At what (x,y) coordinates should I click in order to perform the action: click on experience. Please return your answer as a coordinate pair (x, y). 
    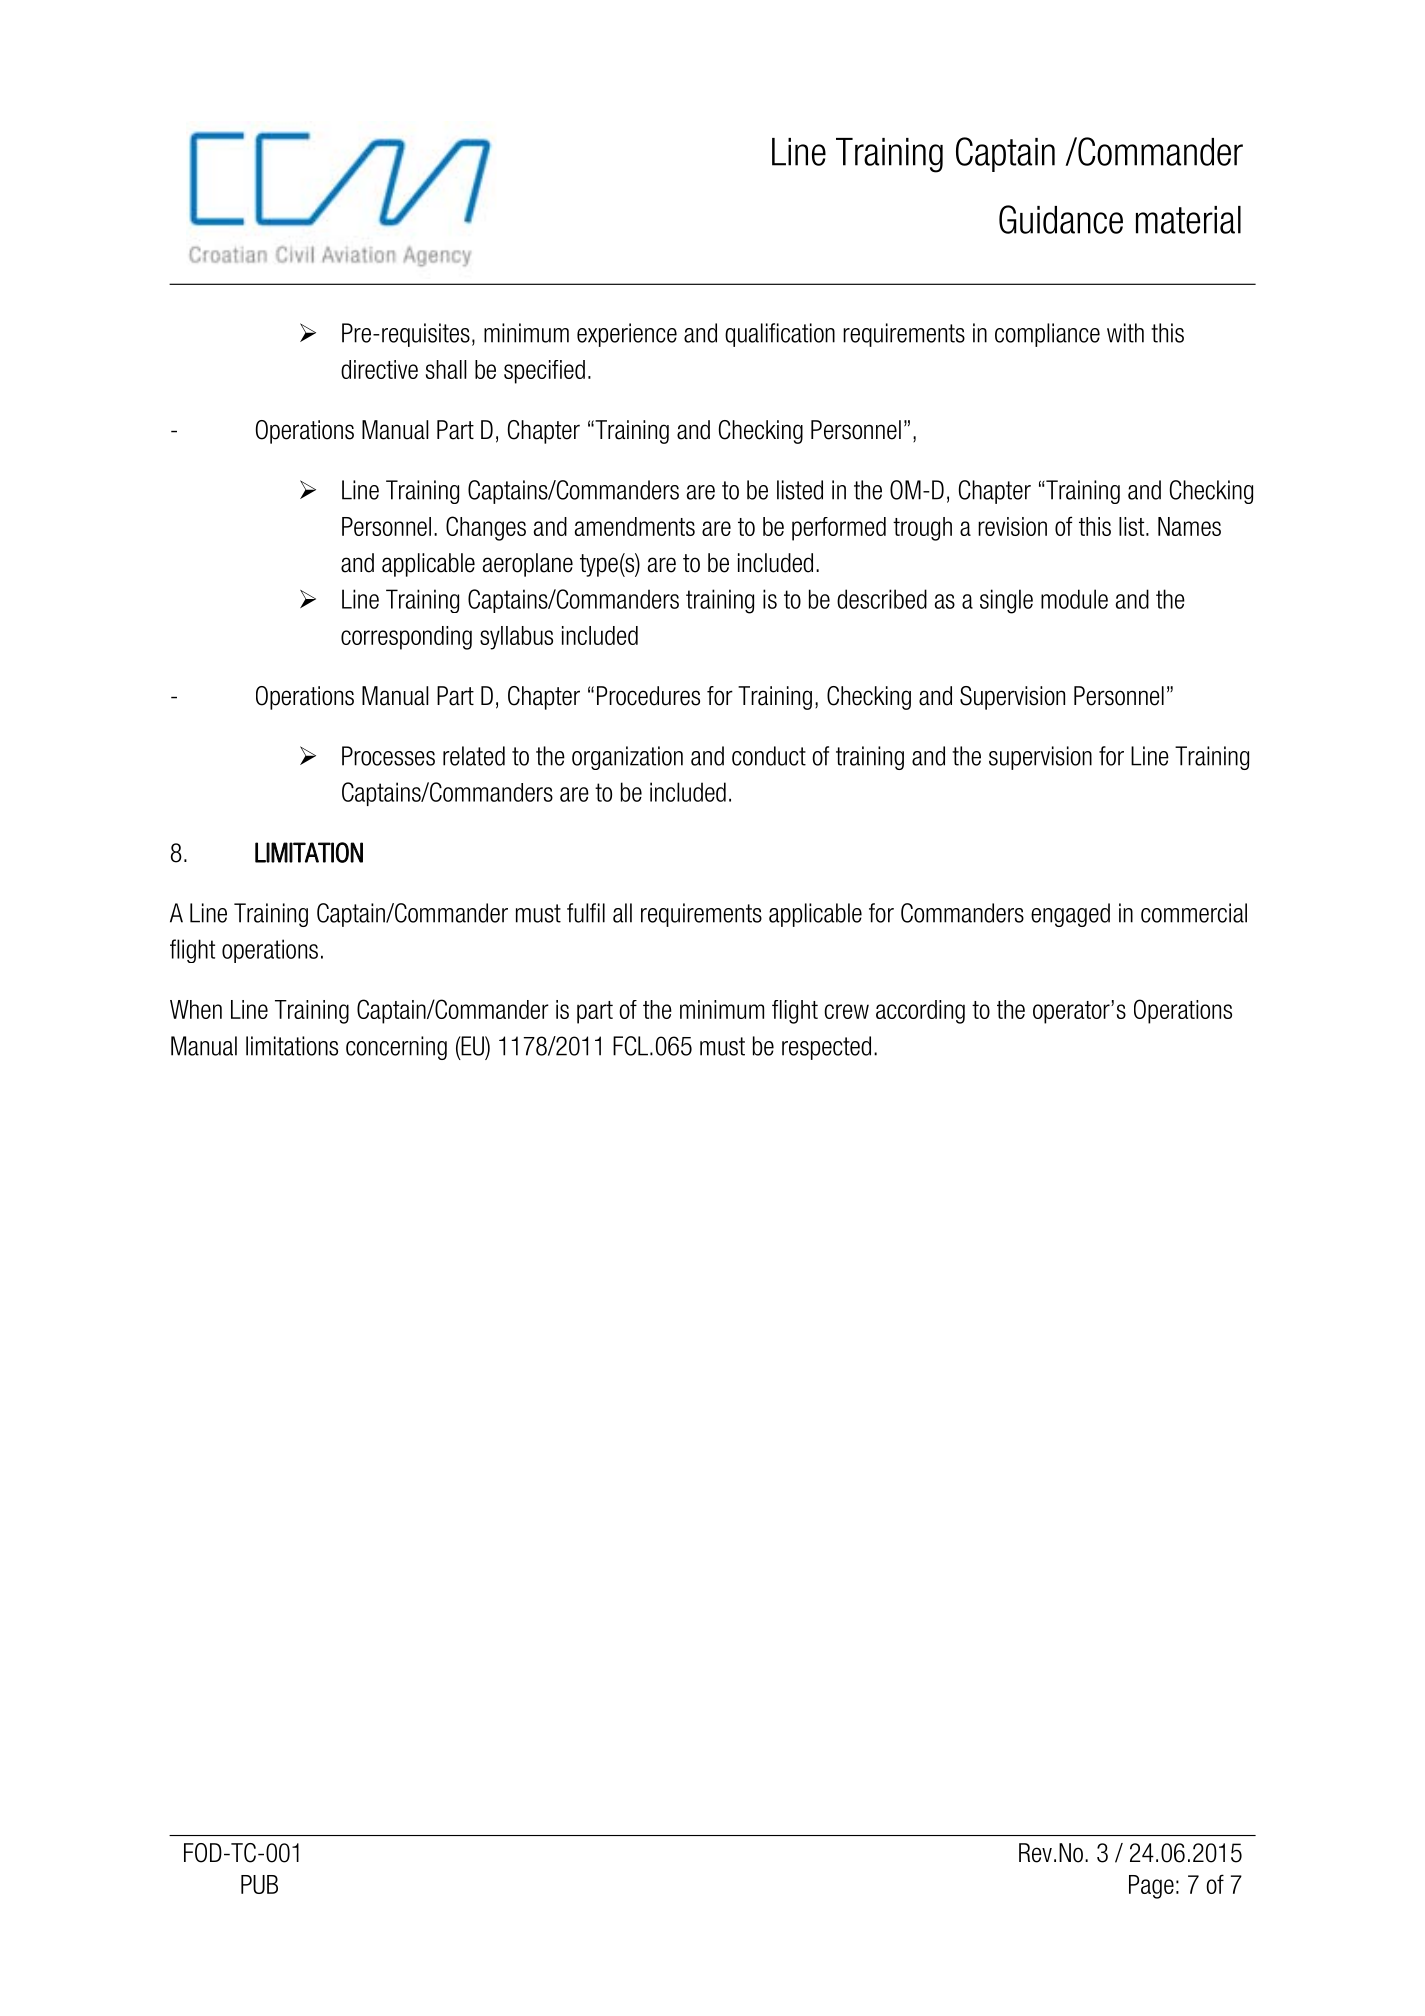
    Looking at the image, I should click on (627, 335).
